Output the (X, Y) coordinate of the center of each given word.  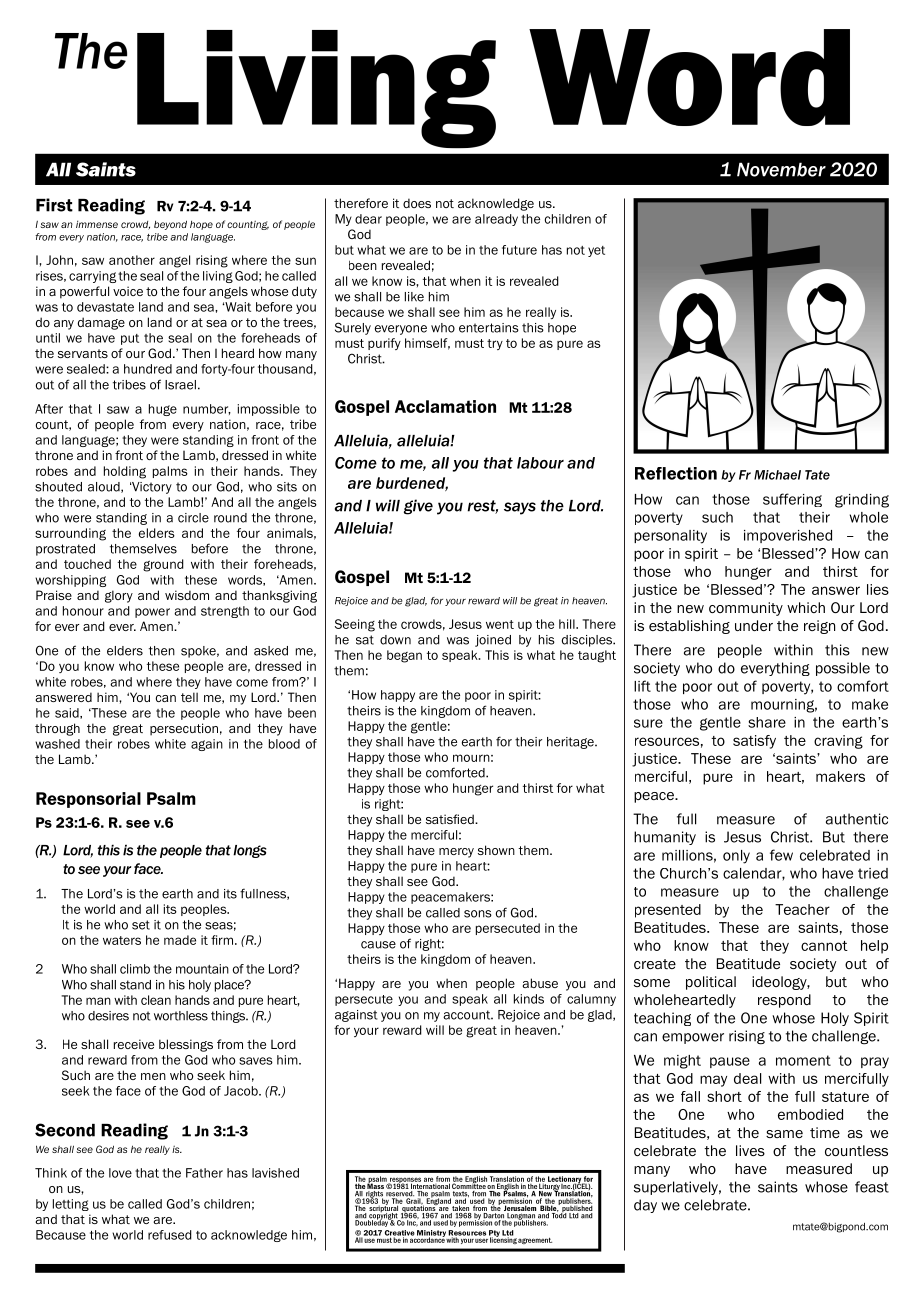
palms (170, 472)
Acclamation (445, 406)
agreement (535, 1240)
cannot (824, 946)
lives (750, 1150)
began (404, 656)
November (781, 169)
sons (478, 914)
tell (189, 697)
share (767, 722)
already (496, 220)
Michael (777, 475)
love (120, 1173)
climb (135, 969)
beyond (170, 225)
